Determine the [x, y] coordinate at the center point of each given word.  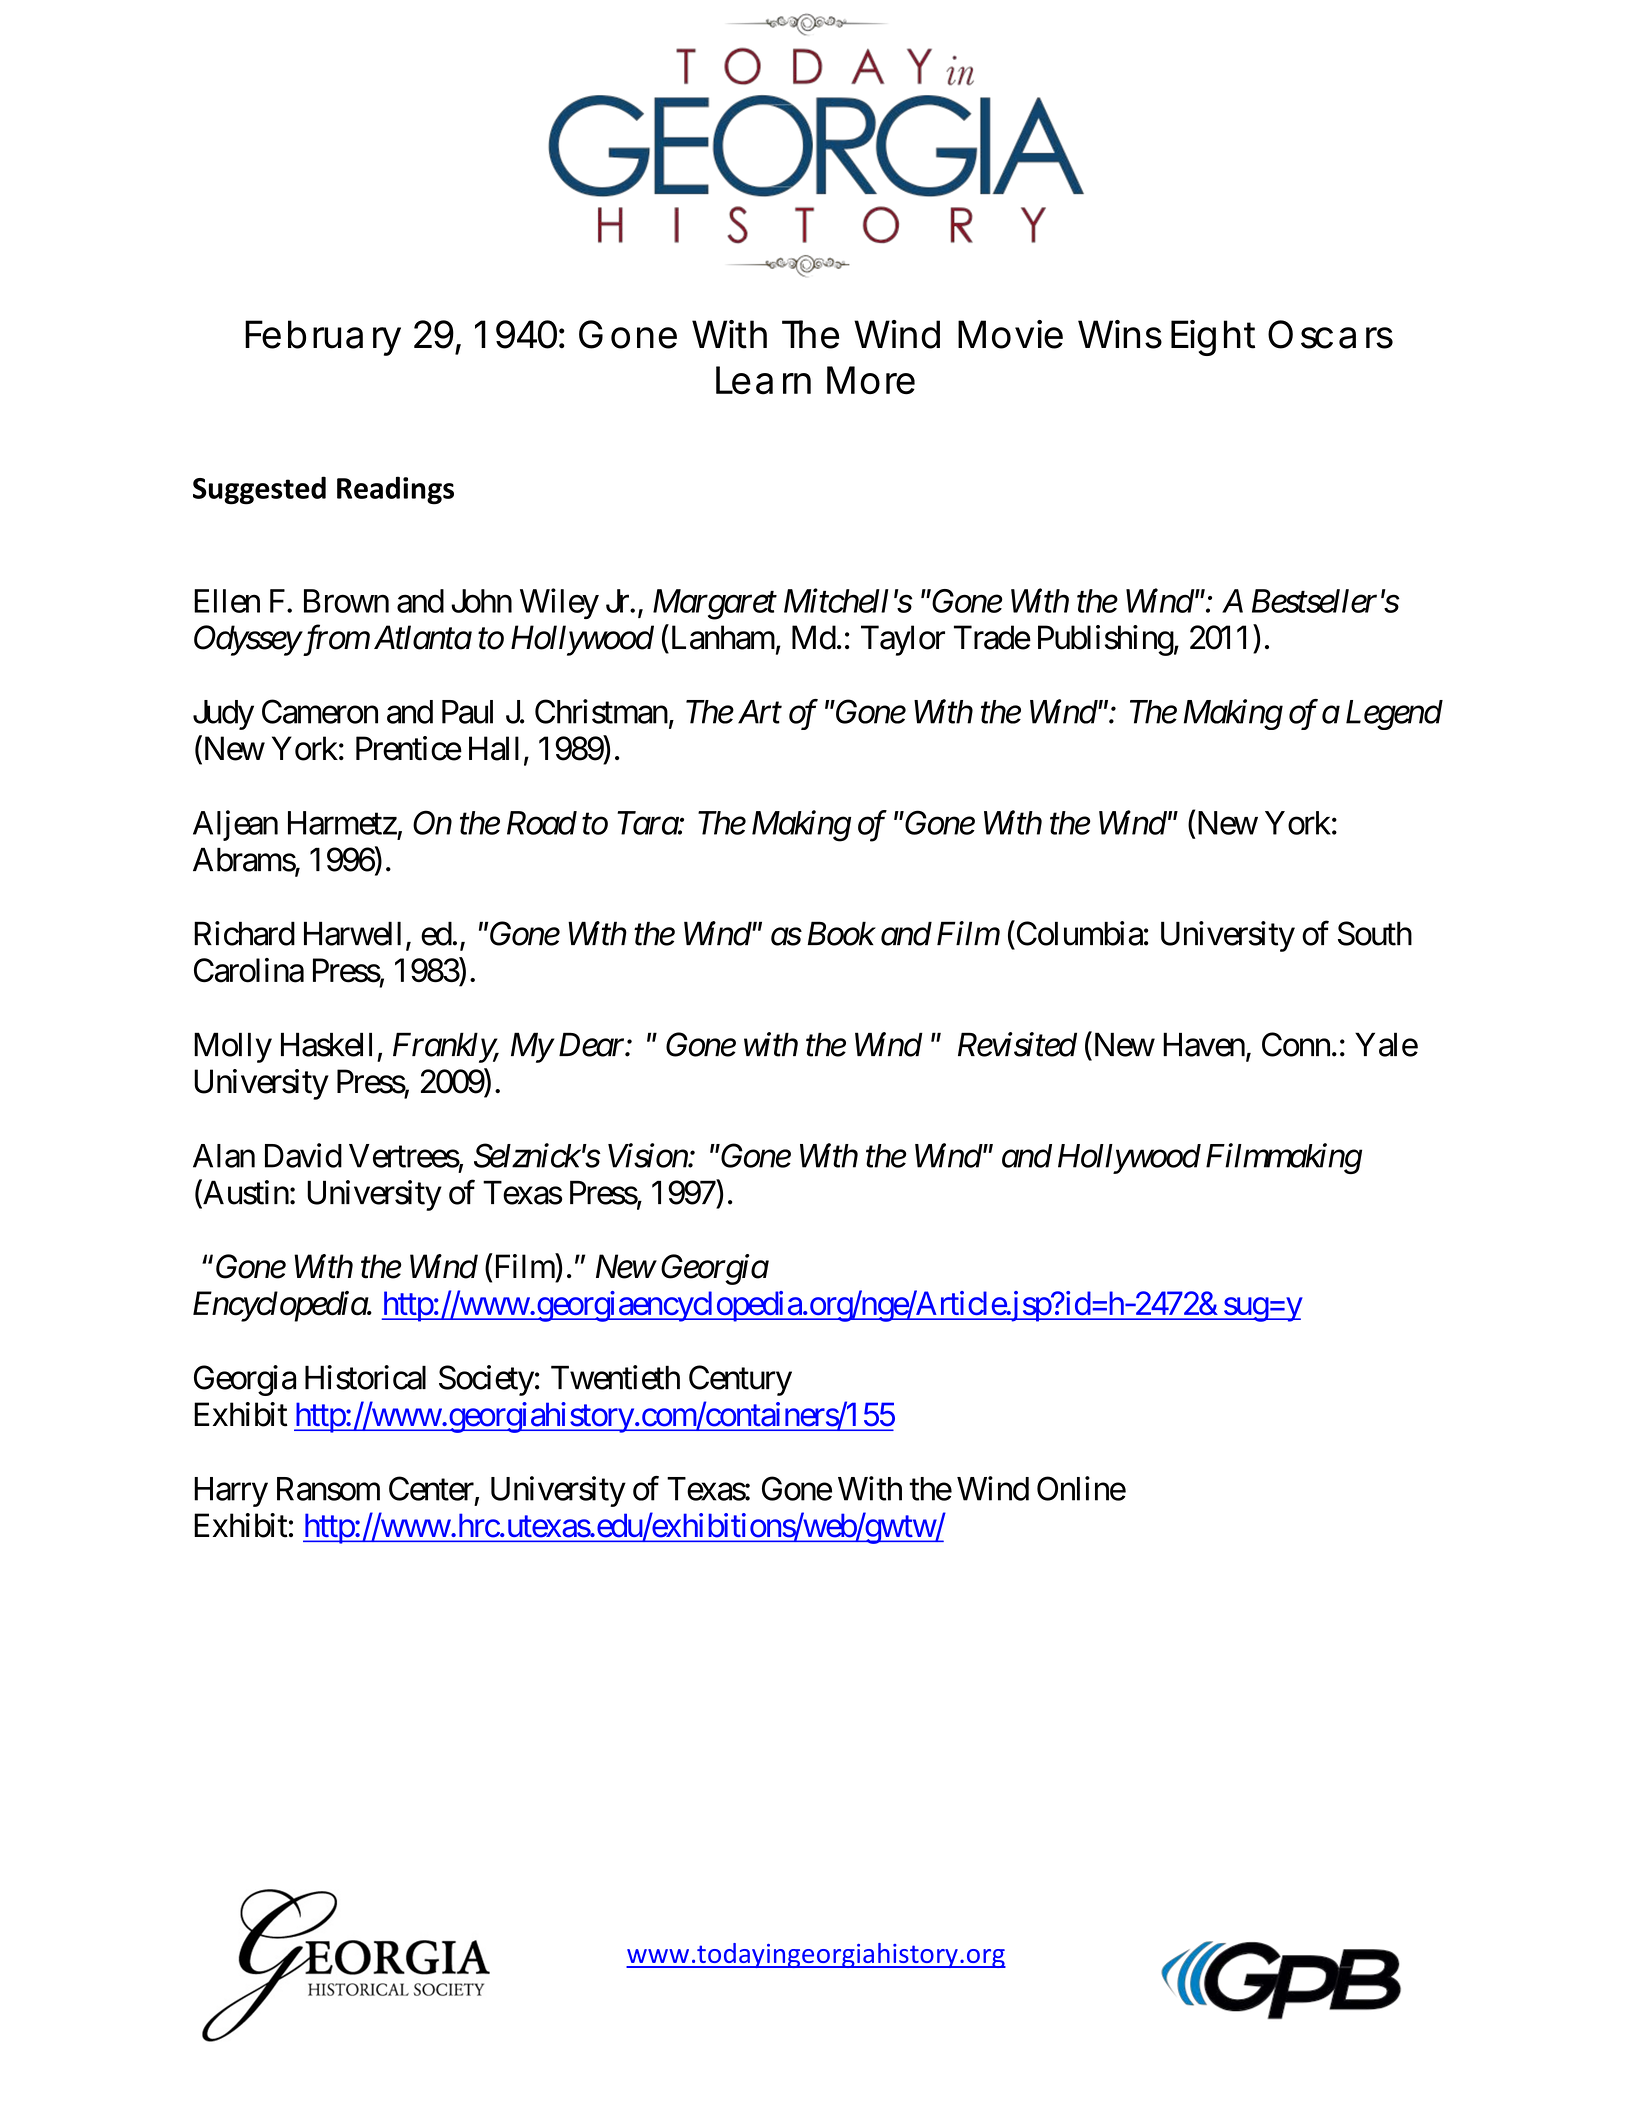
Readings [395, 490]
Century [740, 1380]
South [1375, 933]
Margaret [715, 604]
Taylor [903, 640]
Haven [1204, 1045]
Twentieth [615, 1377]
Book [841, 933]
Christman [601, 711]
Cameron [320, 711]
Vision [648, 1156]
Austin [245, 1193]
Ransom [328, 1489]
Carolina [249, 970]
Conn [1296, 1044]
